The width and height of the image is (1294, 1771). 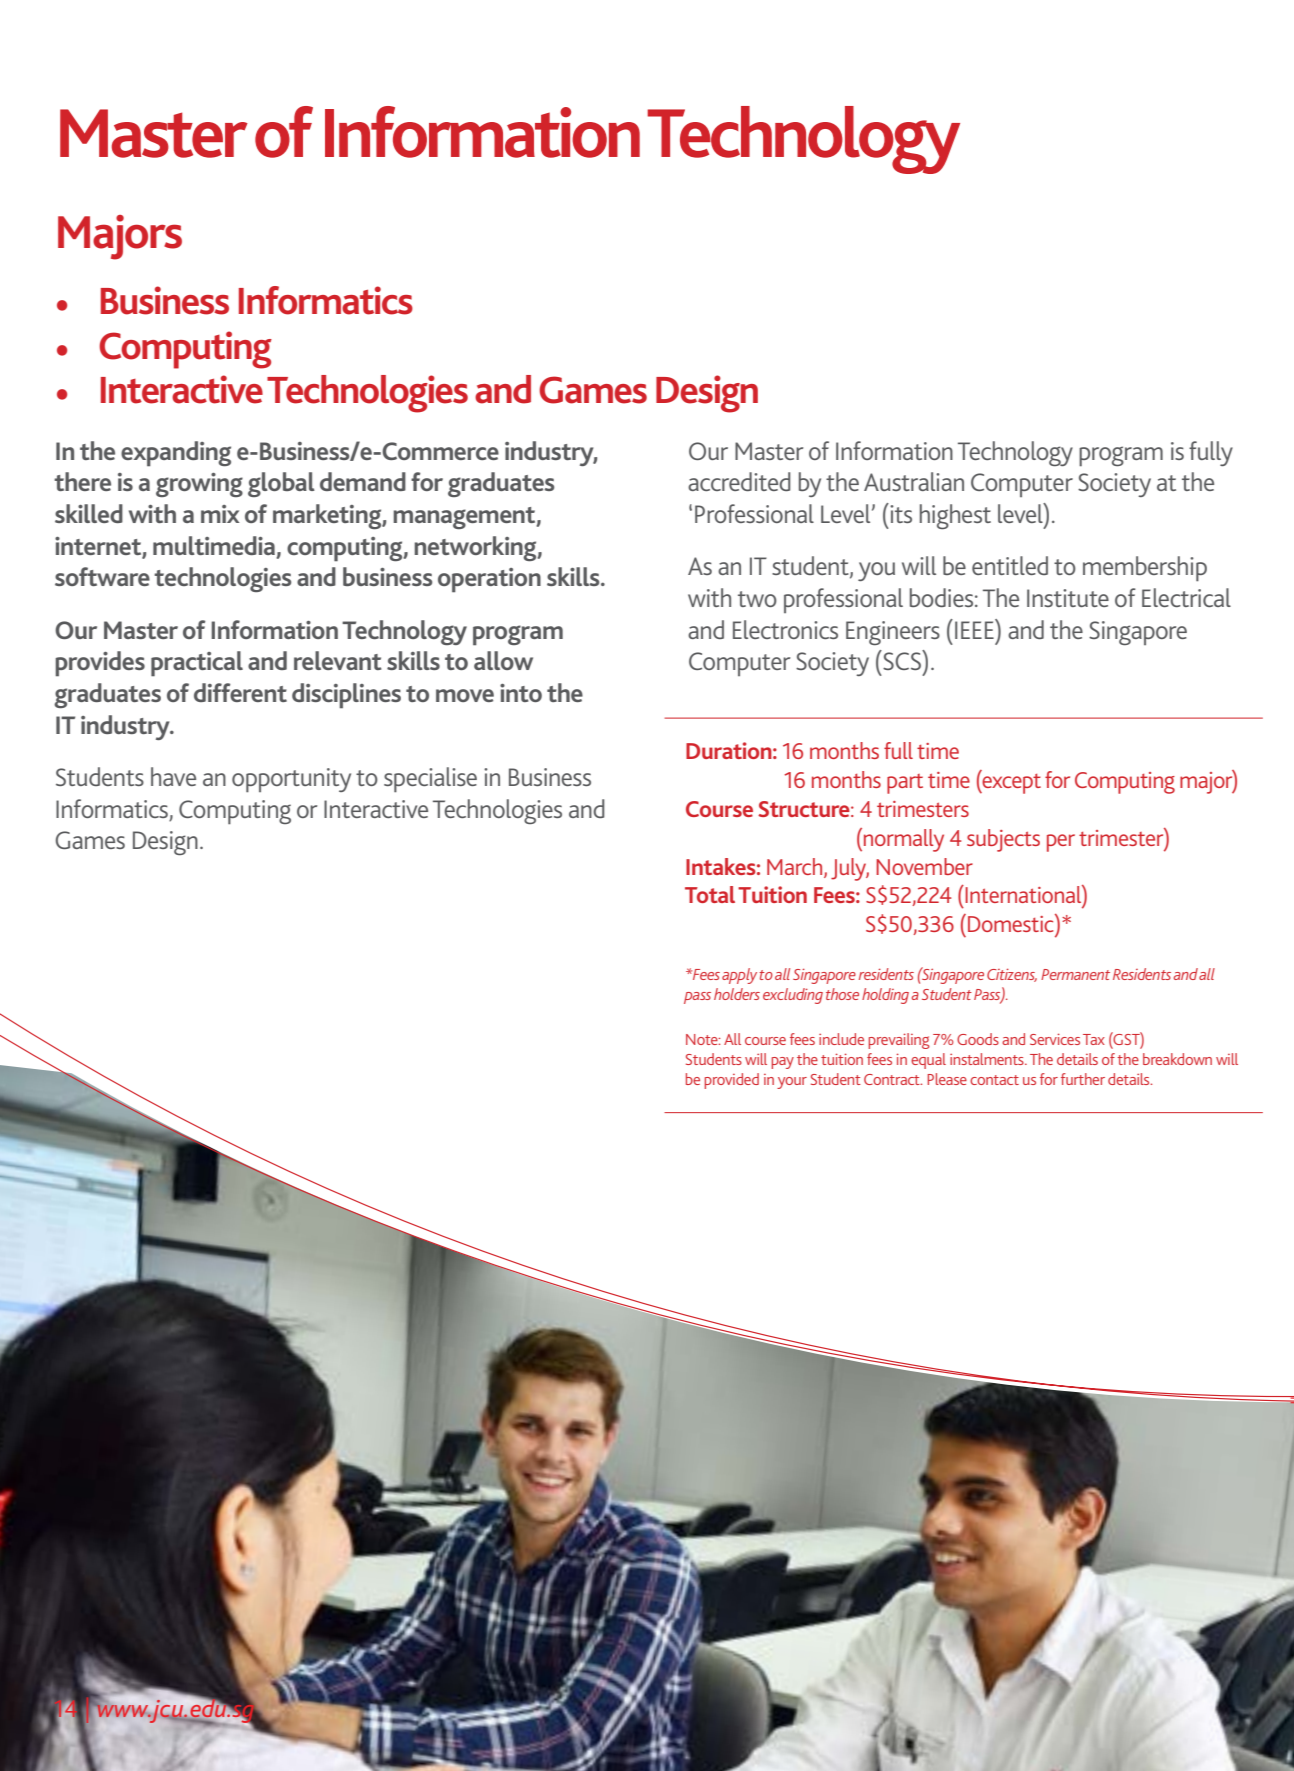 I want to click on further, so click(x=1083, y=1079).
